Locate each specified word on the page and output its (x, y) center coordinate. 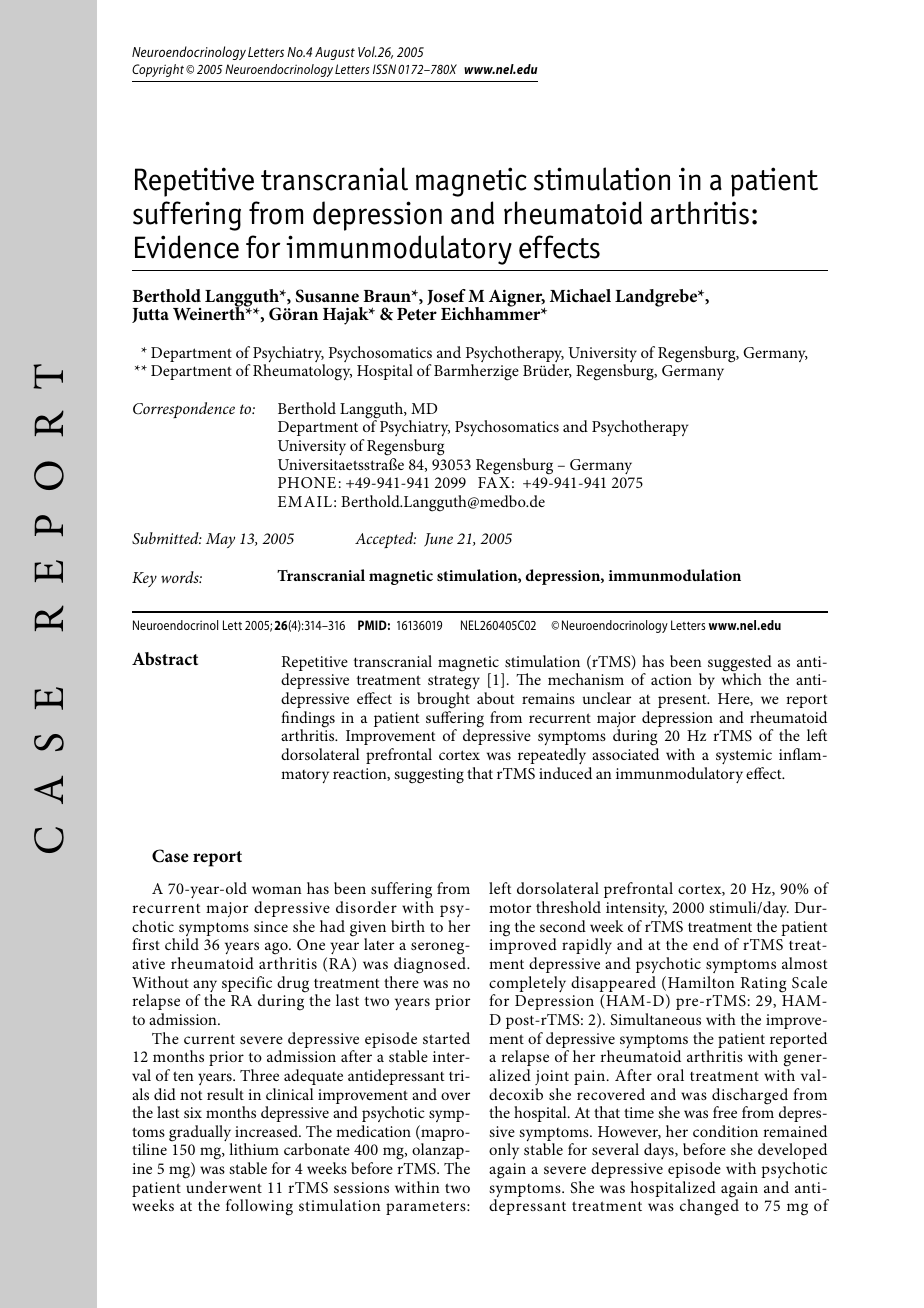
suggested (740, 664)
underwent (224, 1187)
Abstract (165, 658)
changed (709, 1207)
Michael (580, 295)
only (504, 1151)
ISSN (384, 69)
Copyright (158, 70)
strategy (454, 684)
